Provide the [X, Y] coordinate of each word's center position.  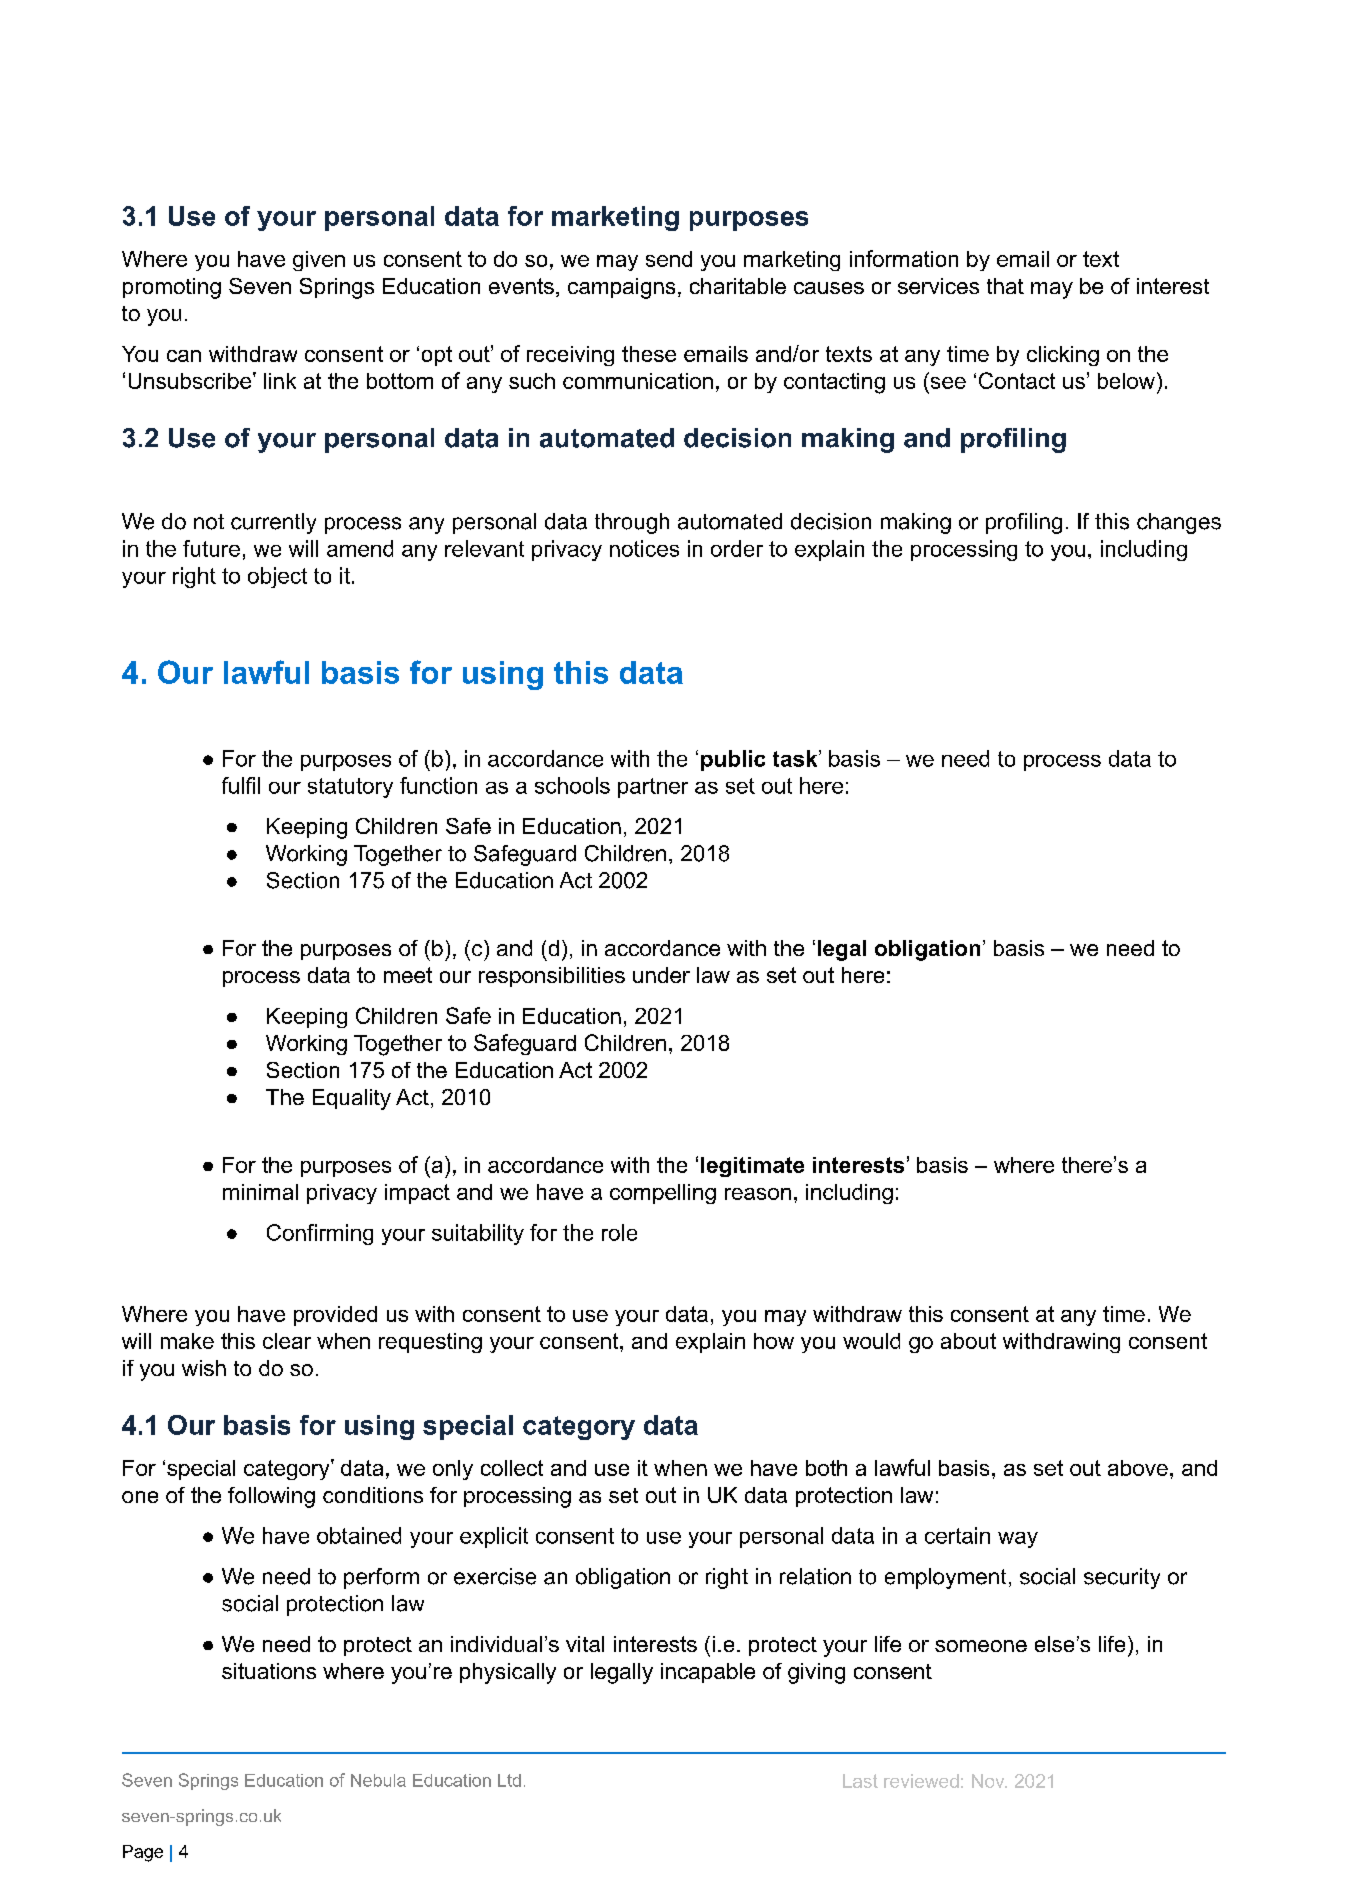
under [661, 975]
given [319, 261]
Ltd [509, 1780]
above [1138, 1468]
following [271, 1497]
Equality [352, 1099]
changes [1179, 523]
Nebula [378, 1780]
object [277, 577]
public [733, 760]
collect [512, 1468]
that [1005, 286]
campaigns [621, 288]
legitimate [752, 1167]
